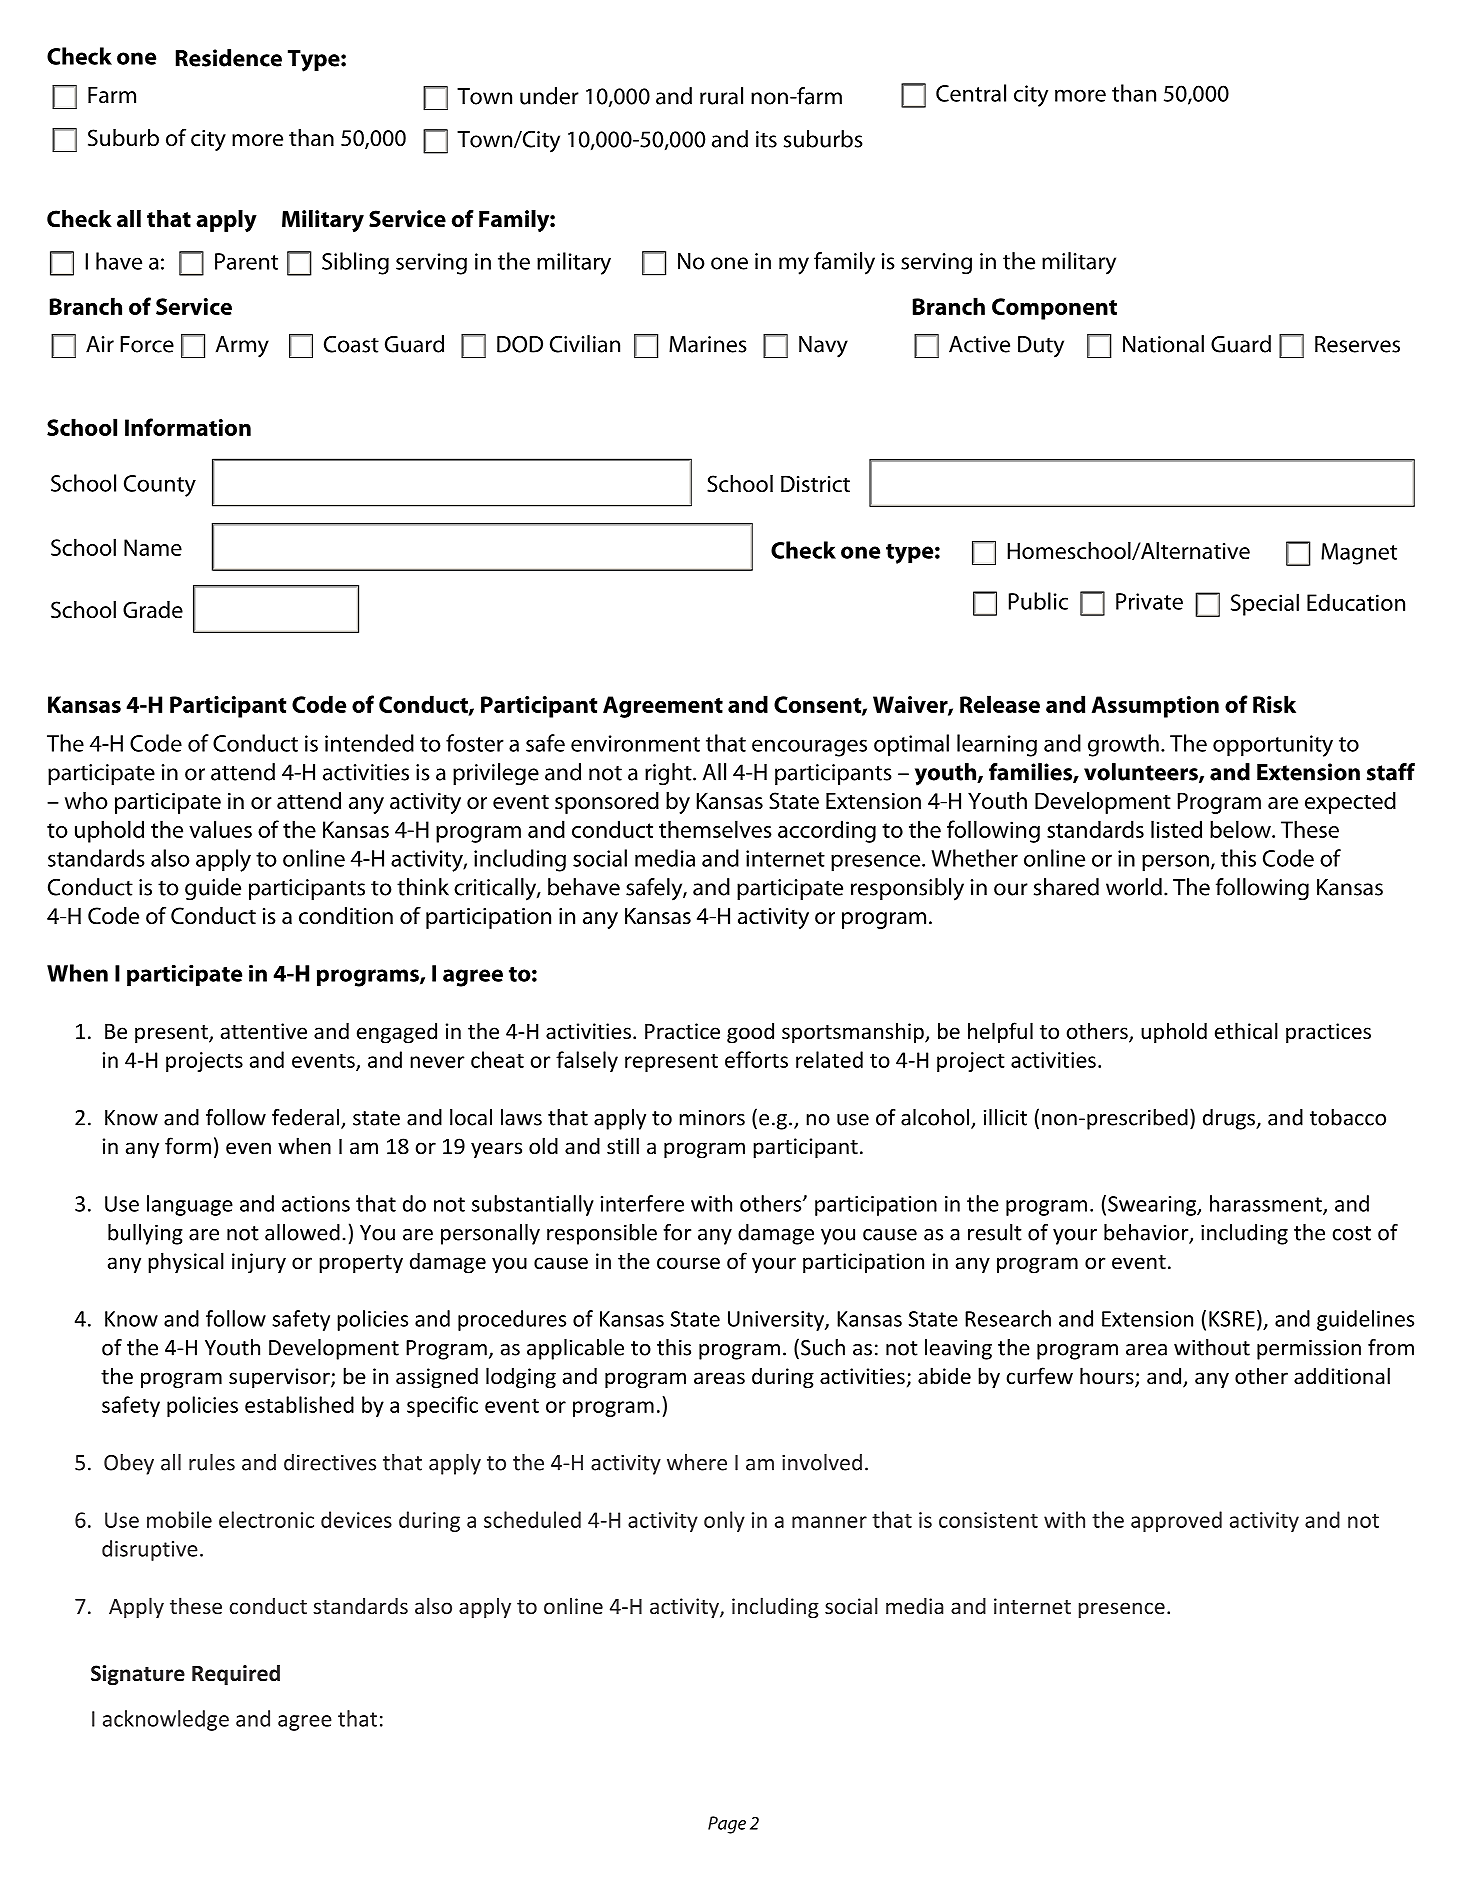  What do you see at coordinates (971, 93) in the document?
I see `Central` at bounding box center [971, 93].
